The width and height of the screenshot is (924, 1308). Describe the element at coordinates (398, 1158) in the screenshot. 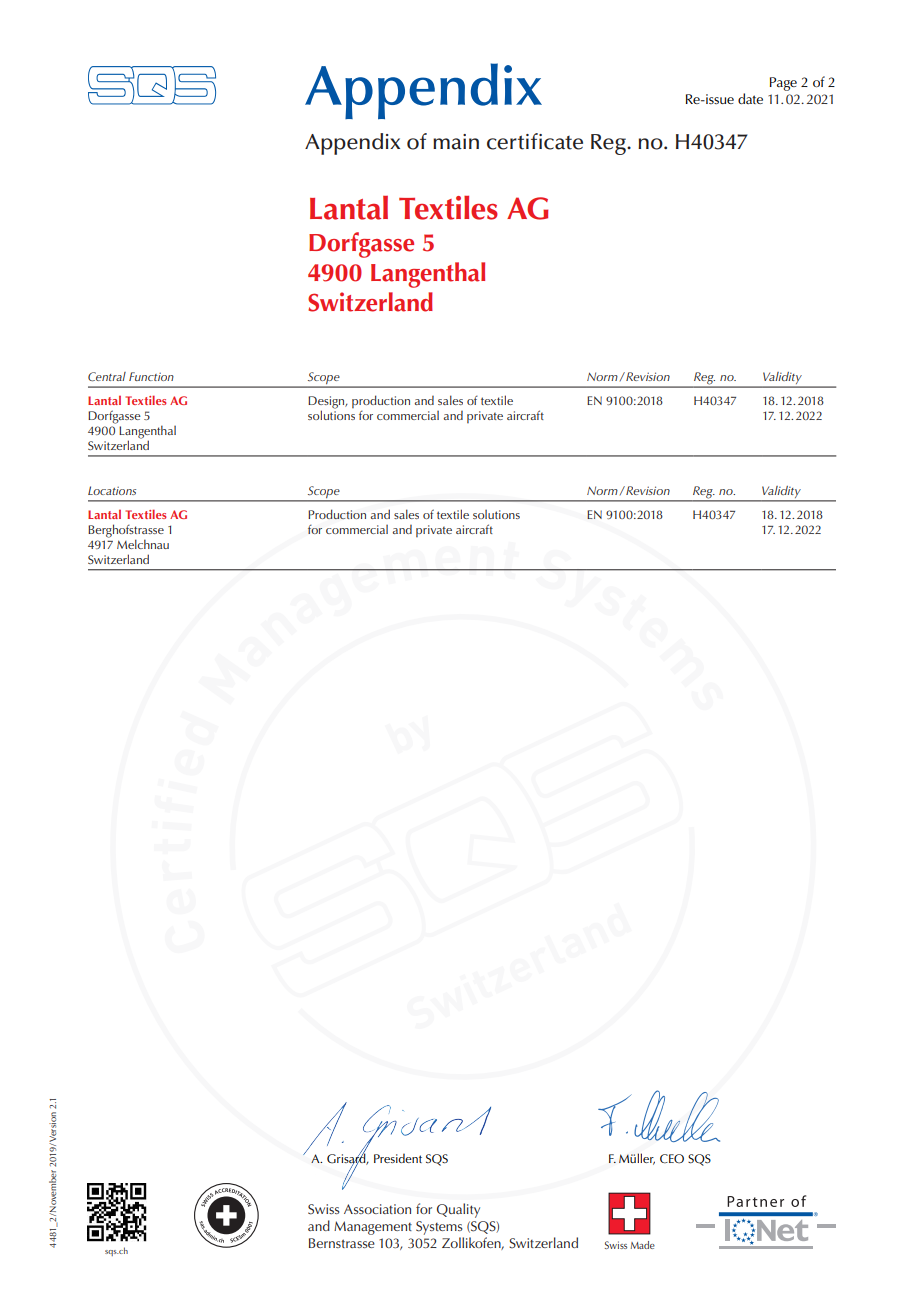

I see `President` at that location.
